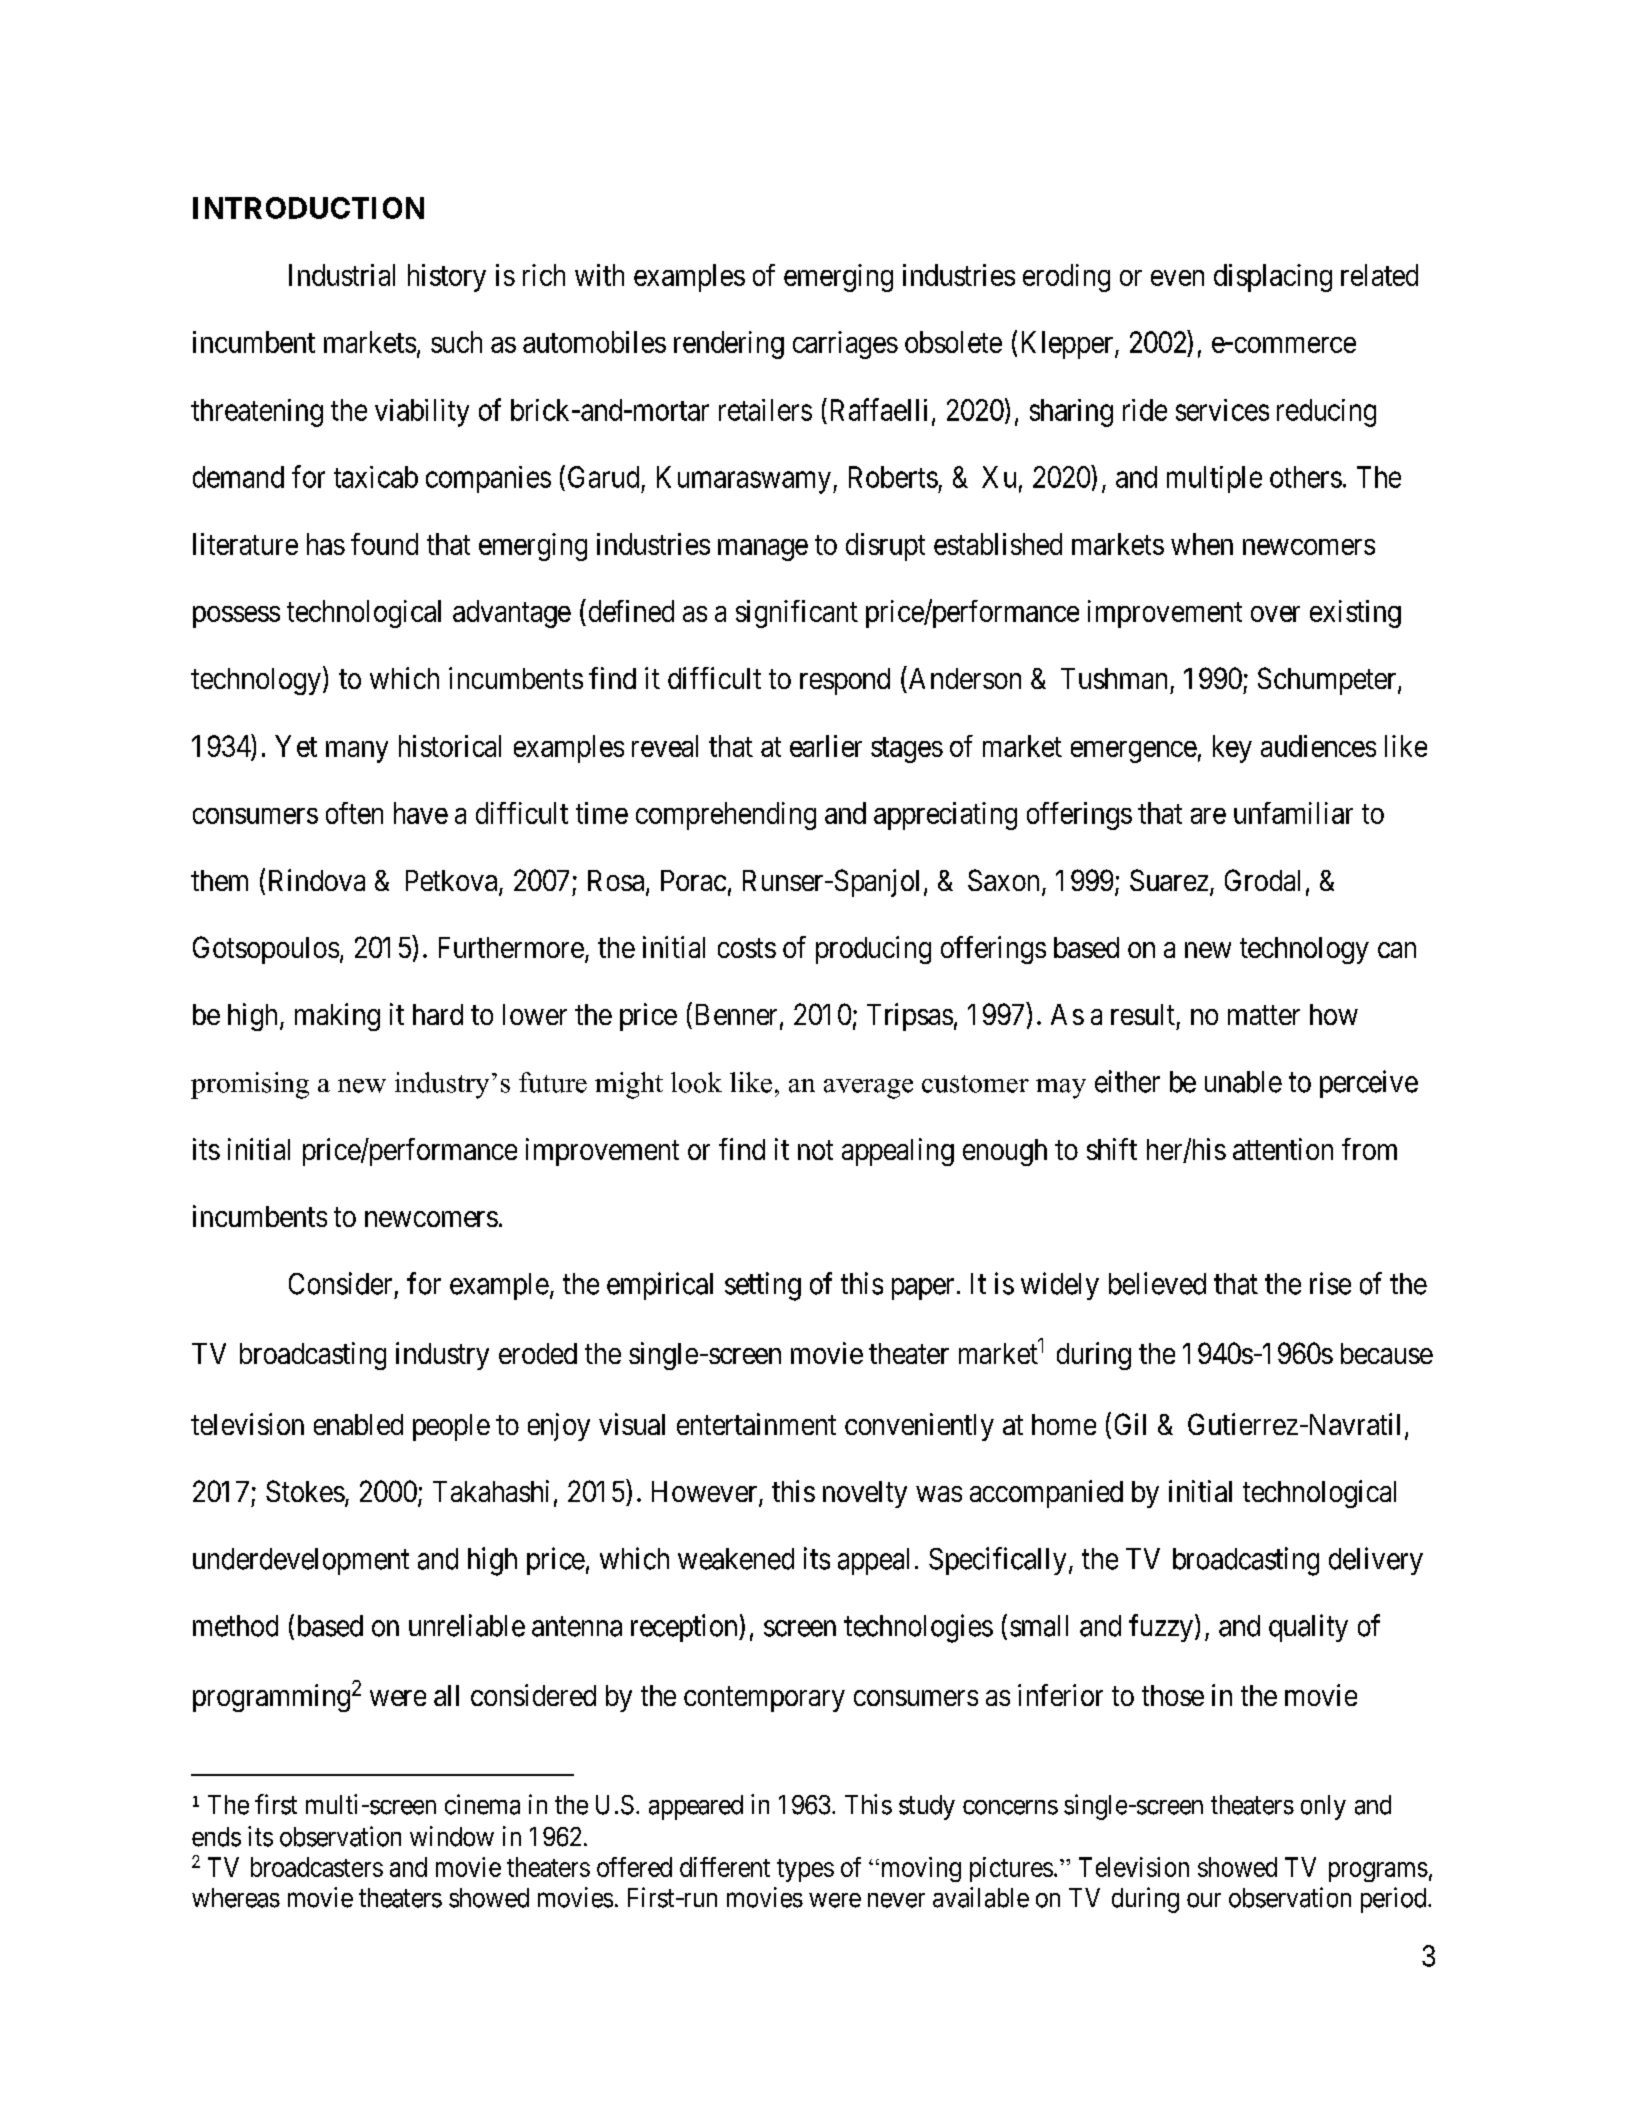 This page has width=1626, height=2104. I want to click on displacing, so click(1273, 278).
